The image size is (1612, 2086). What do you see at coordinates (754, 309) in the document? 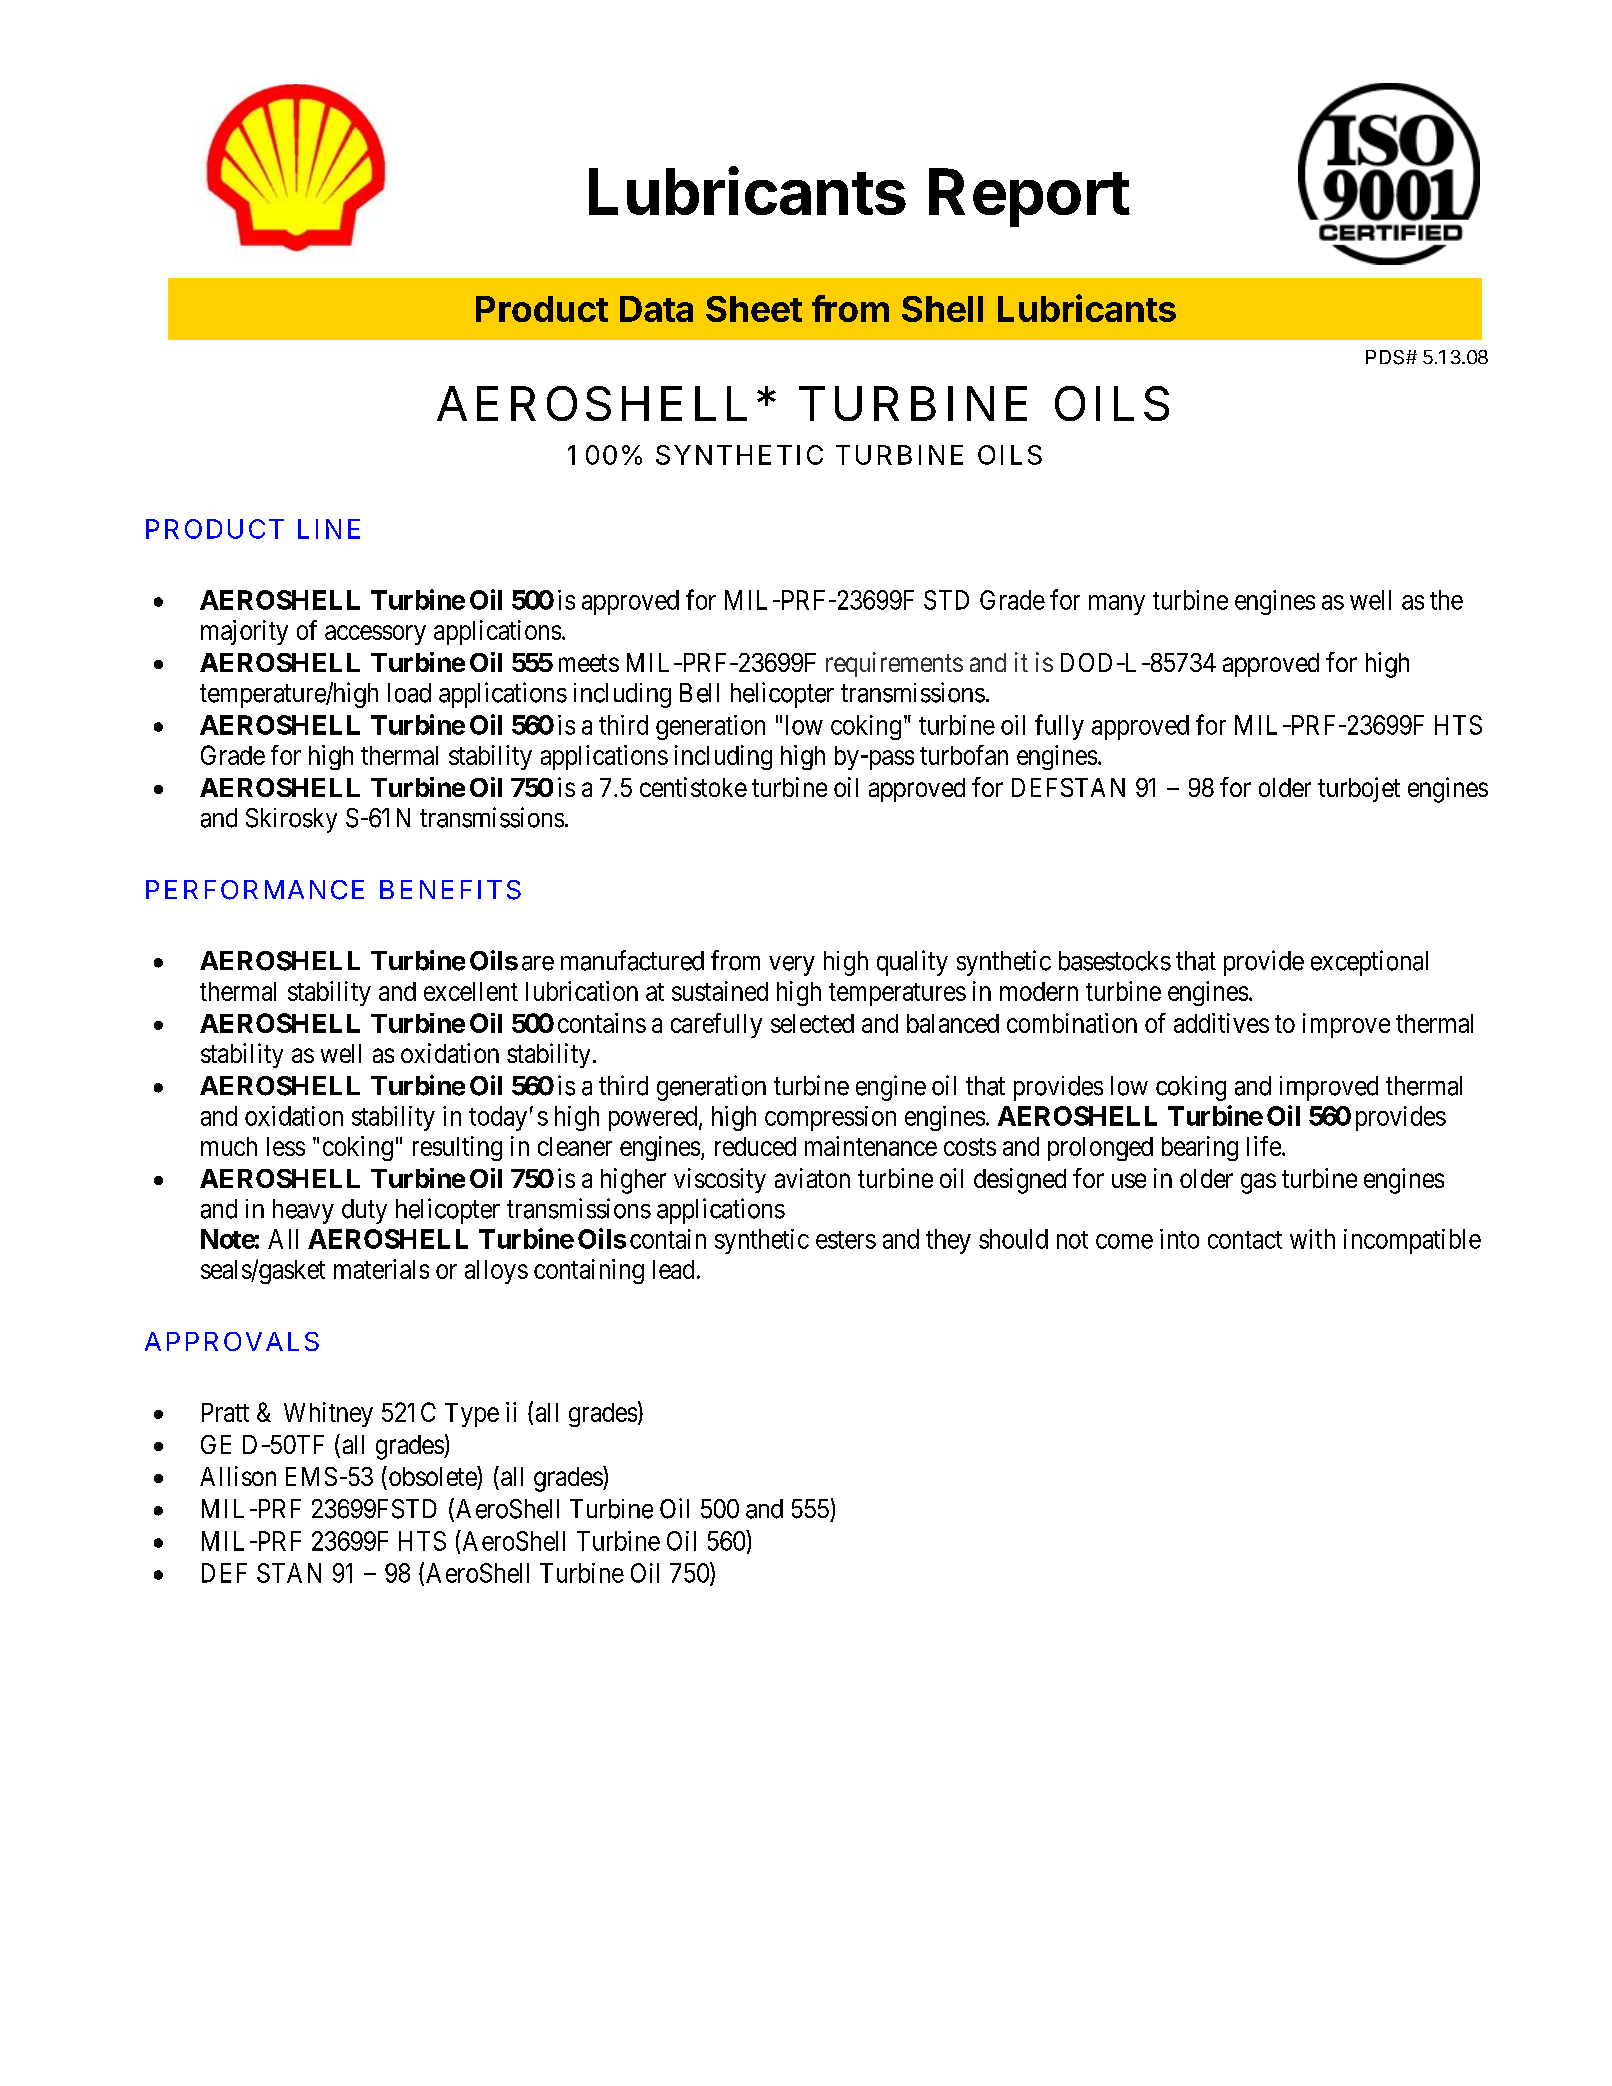
I see `Sheet` at bounding box center [754, 309].
